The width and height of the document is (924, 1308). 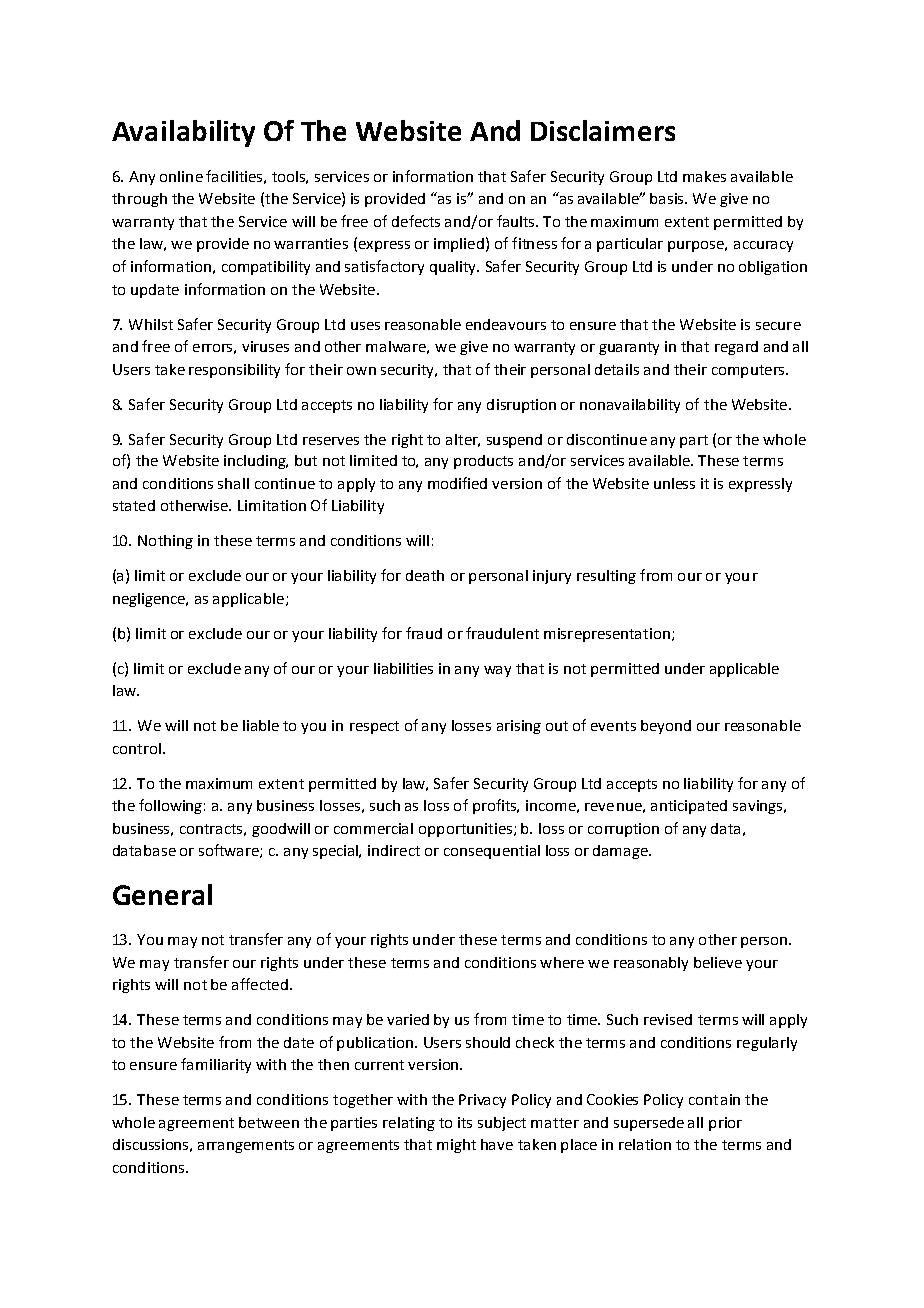 What do you see at coordinates (230, 851) in the document?
I see `software` at bounding box center [230, 851].
